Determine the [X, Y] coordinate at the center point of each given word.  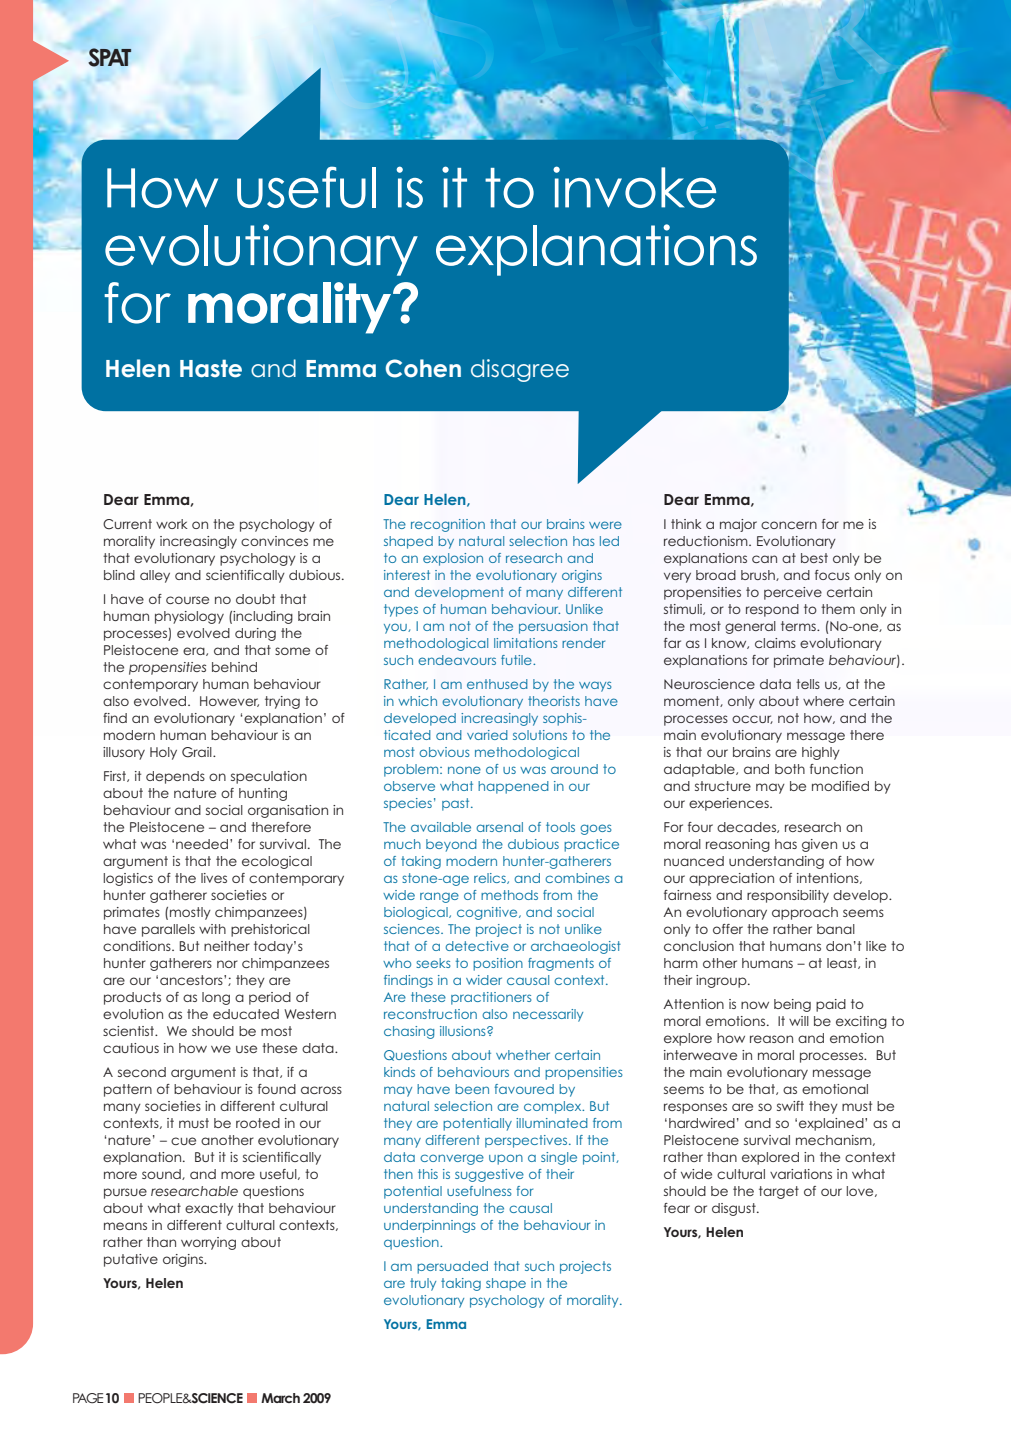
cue [183, 1141]
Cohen [423, 368]
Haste [211, 368]
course [187, 600]
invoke [634, 187]
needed [202, 844]
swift [790, 1106]
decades [747, 827]
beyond [451, 845]
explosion [453, 559]
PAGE [88, 1398]
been [472, 1089]
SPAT [110, 57]
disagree [520, 370]
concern [789, 525]
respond [772, 610]
